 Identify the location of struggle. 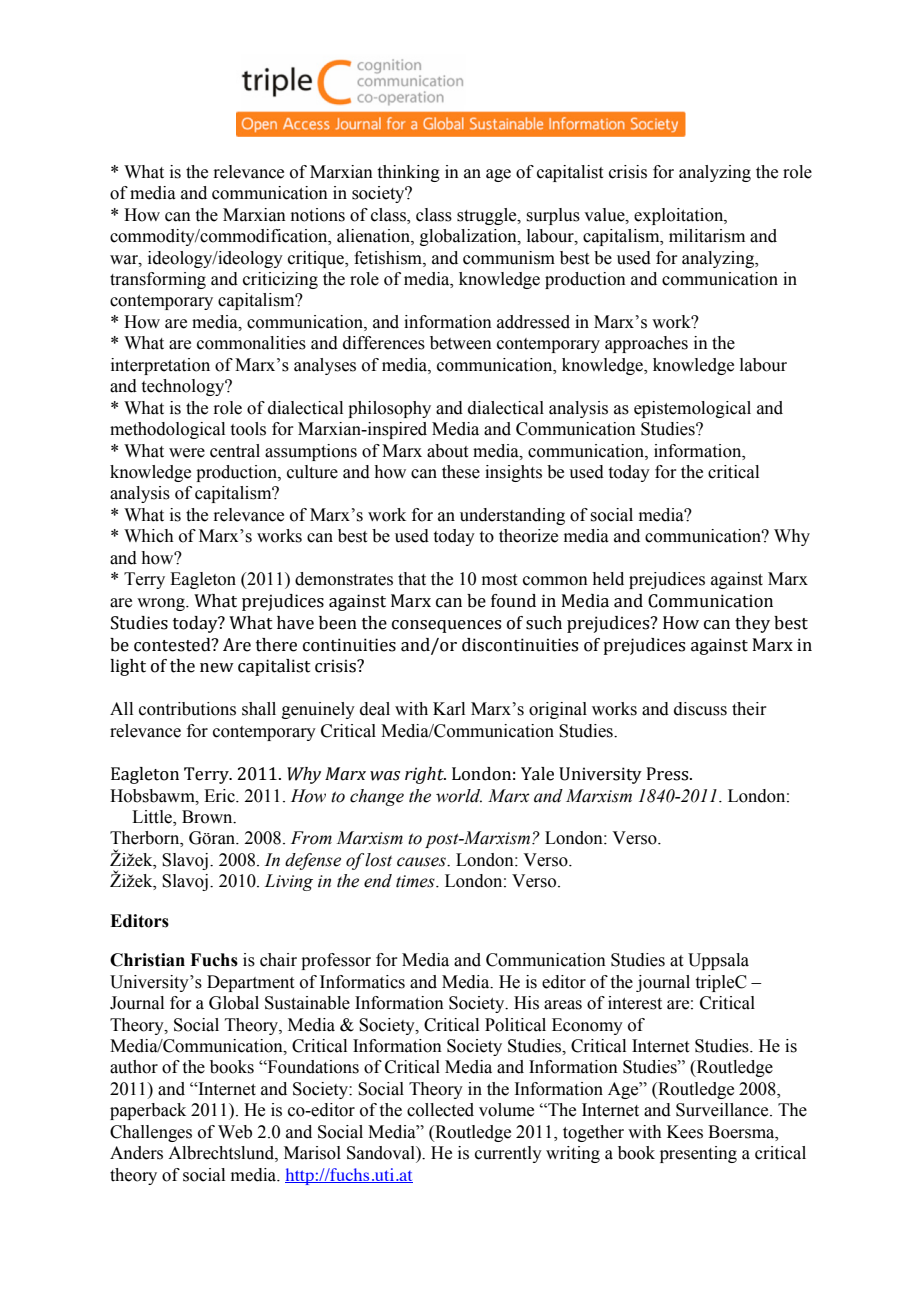
(488, 216).
